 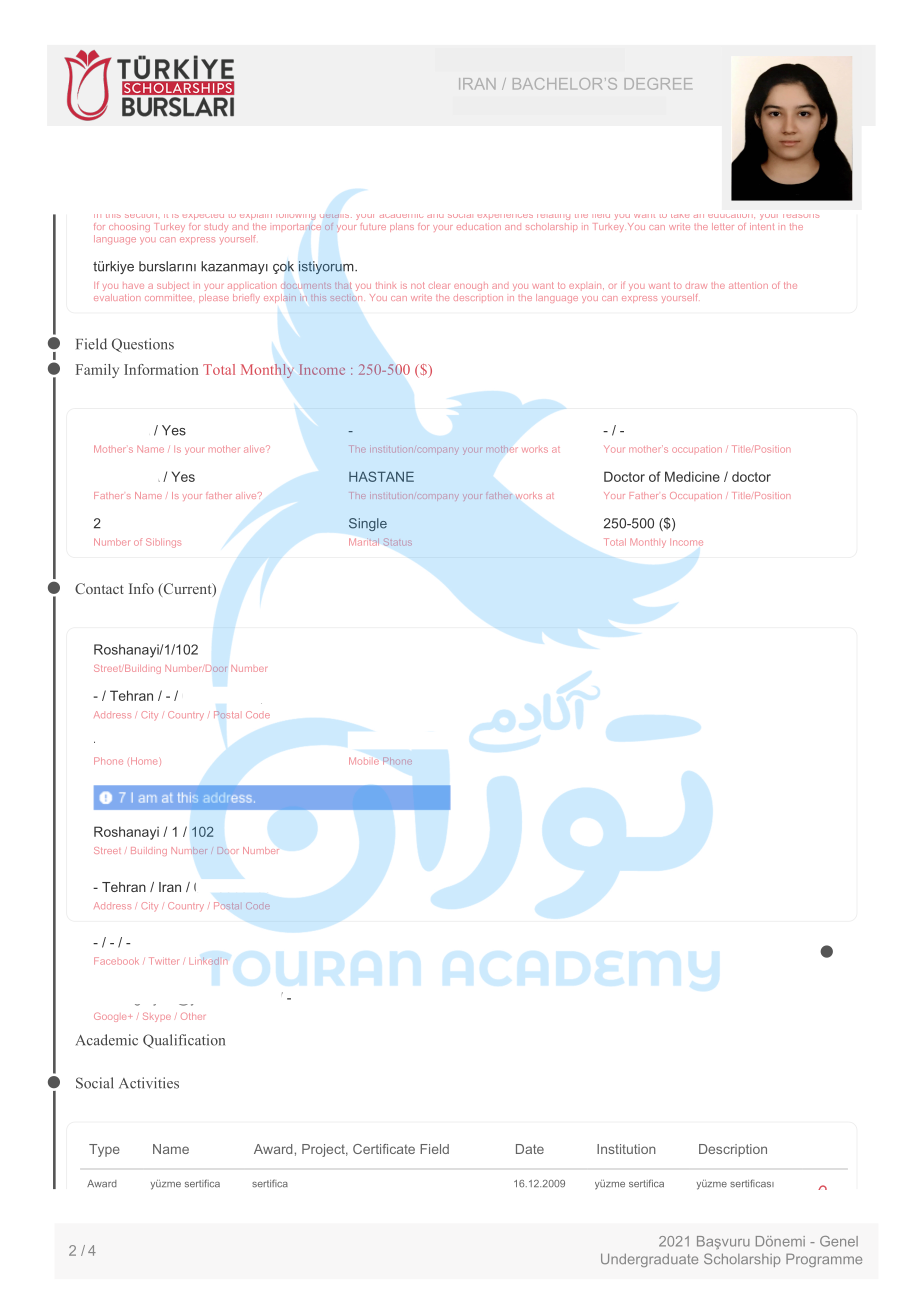 I want to click on Status, so click(x=398, y=542).
